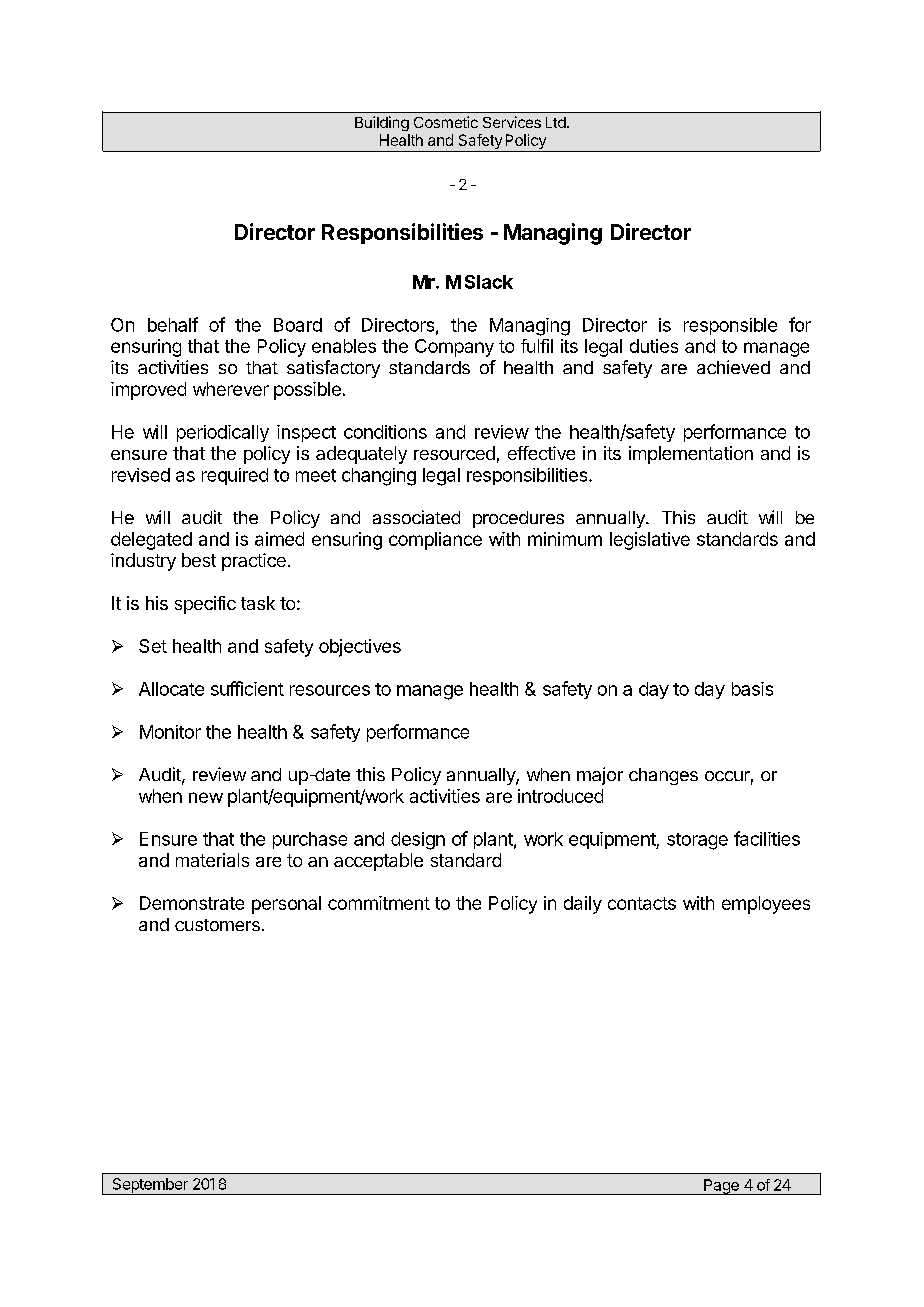 The width and height of the screenshot is (924, 1307). I want to click on Ltd, so click(556, 122).
